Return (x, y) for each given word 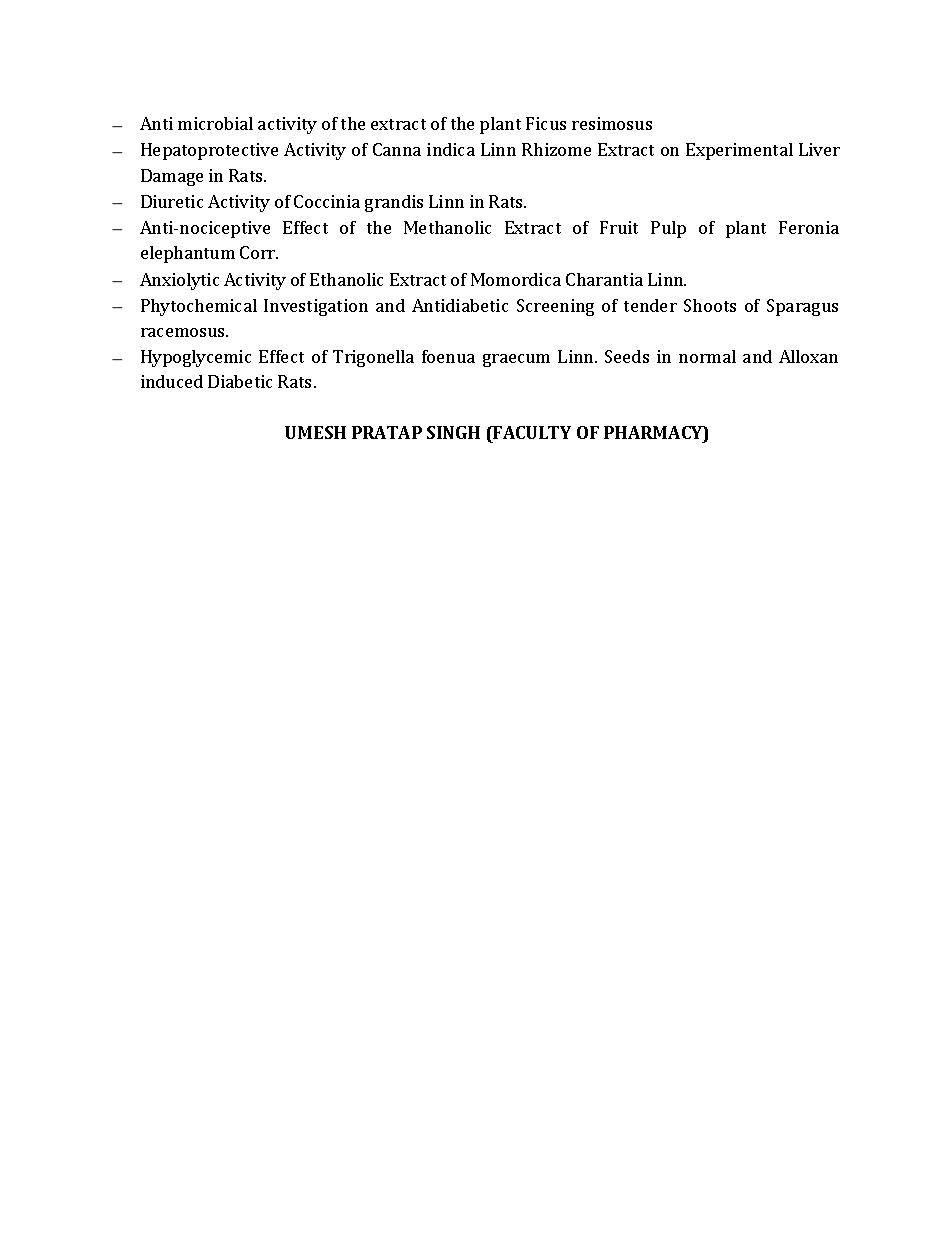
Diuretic (172, 201)
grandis (394, 203)
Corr (259, 252)
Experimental (739, 151)
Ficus (546, 123)
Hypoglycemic (196, 358)
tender (650, 305)
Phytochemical (199, 307)
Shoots (710, 305)
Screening (555, 307)
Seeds (627, 356)
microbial (215, 123)
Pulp (668, 229)
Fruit (619, 227)
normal (707, 356)
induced (172, 381)
